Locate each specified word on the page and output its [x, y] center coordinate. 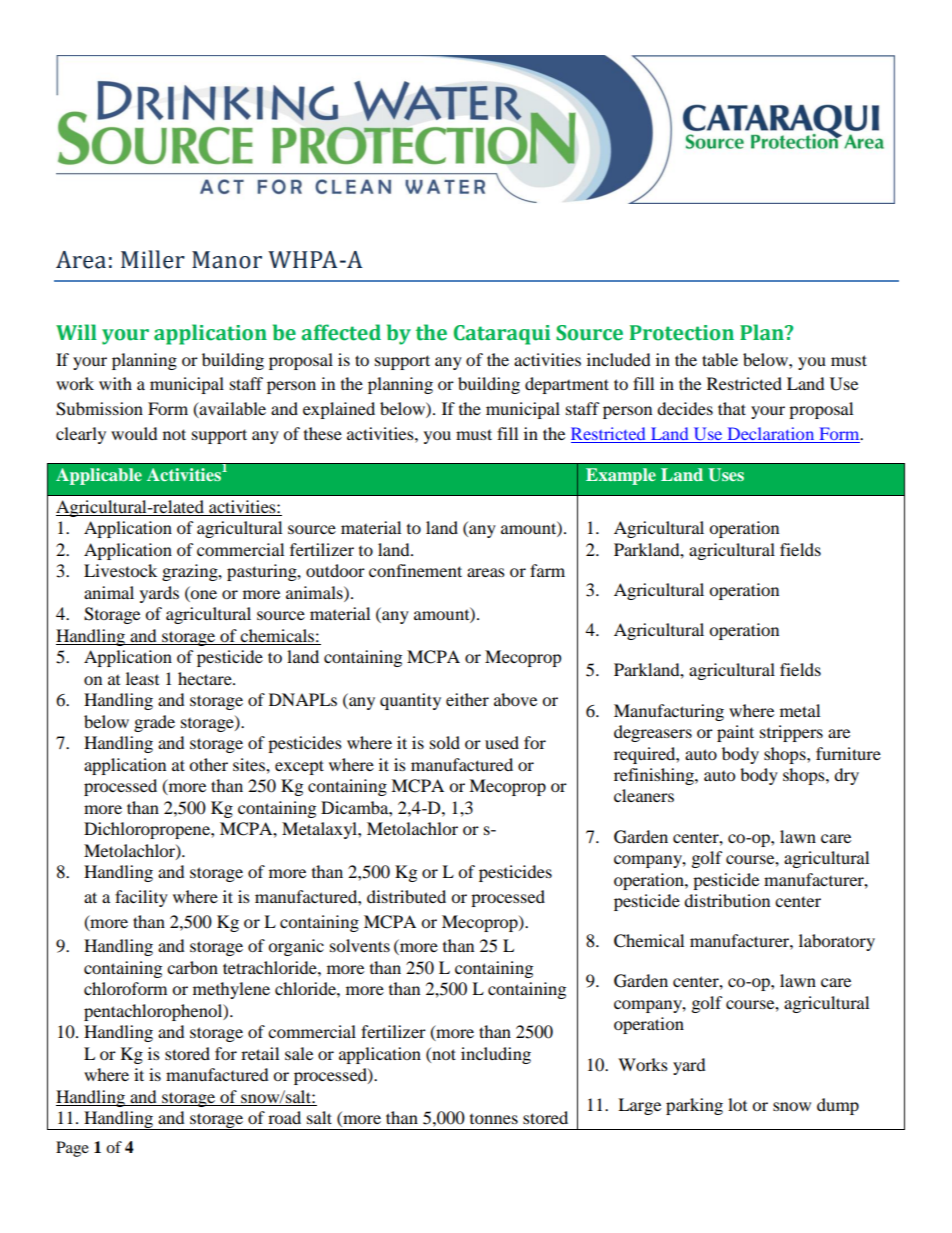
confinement [415, 570]
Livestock [120, 570]
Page [72, 1149]
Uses [726, 475]
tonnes [494, 1119]
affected [341, 332]
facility [141, 898]
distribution [727, 900]
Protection [682, 333]
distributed [406, 896]
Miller [153, 259]
